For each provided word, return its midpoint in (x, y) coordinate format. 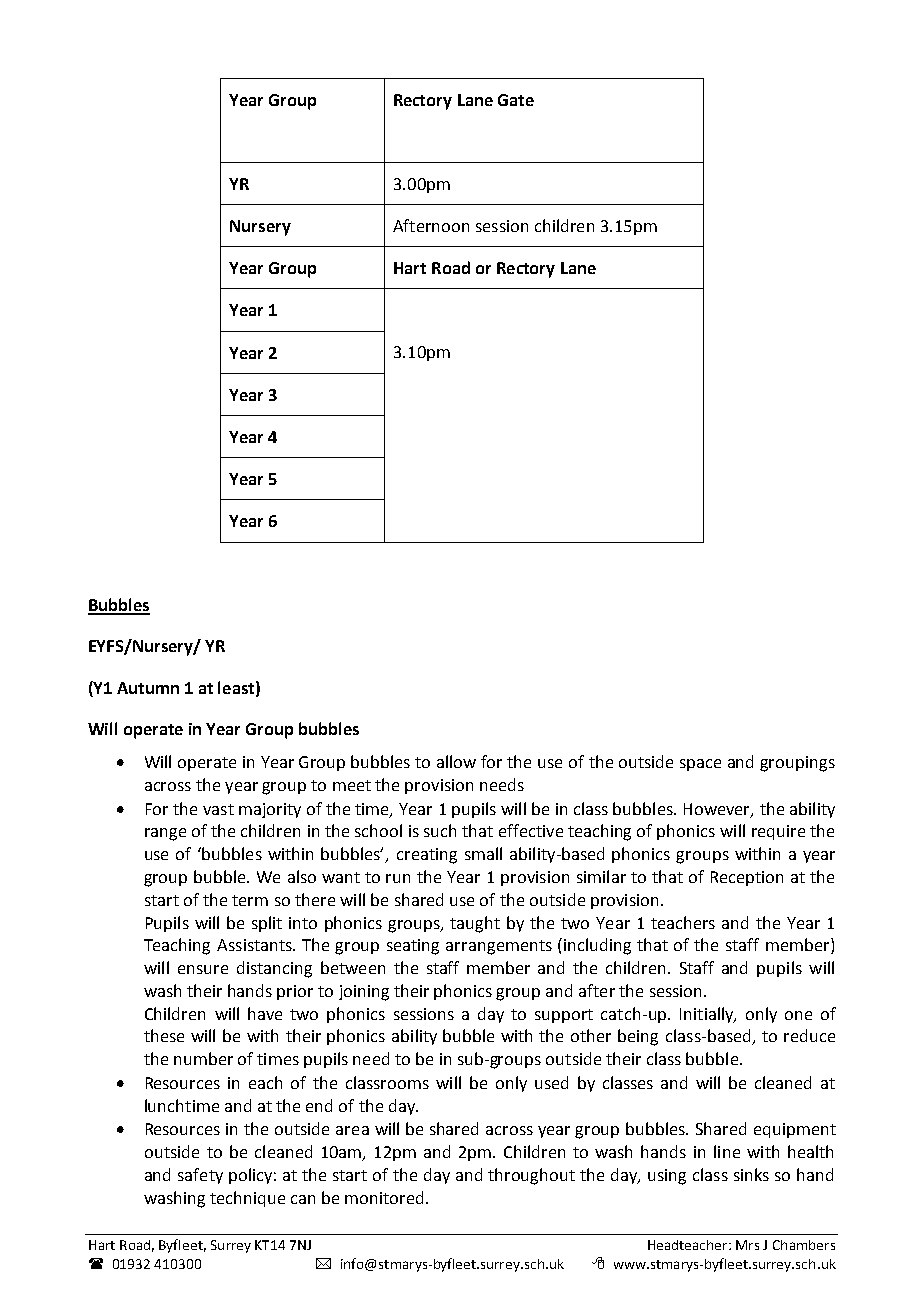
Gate (516, 100)
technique (247, 1199)
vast (218, 809)
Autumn (148, 688)
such (440, 830)
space (700, 765)
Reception (747, 878)
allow (456, 761)
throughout (531, 1176)
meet (352, 785)
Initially (708, 1015)
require (778, 832)
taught (475, 924)
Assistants (255, 945)
